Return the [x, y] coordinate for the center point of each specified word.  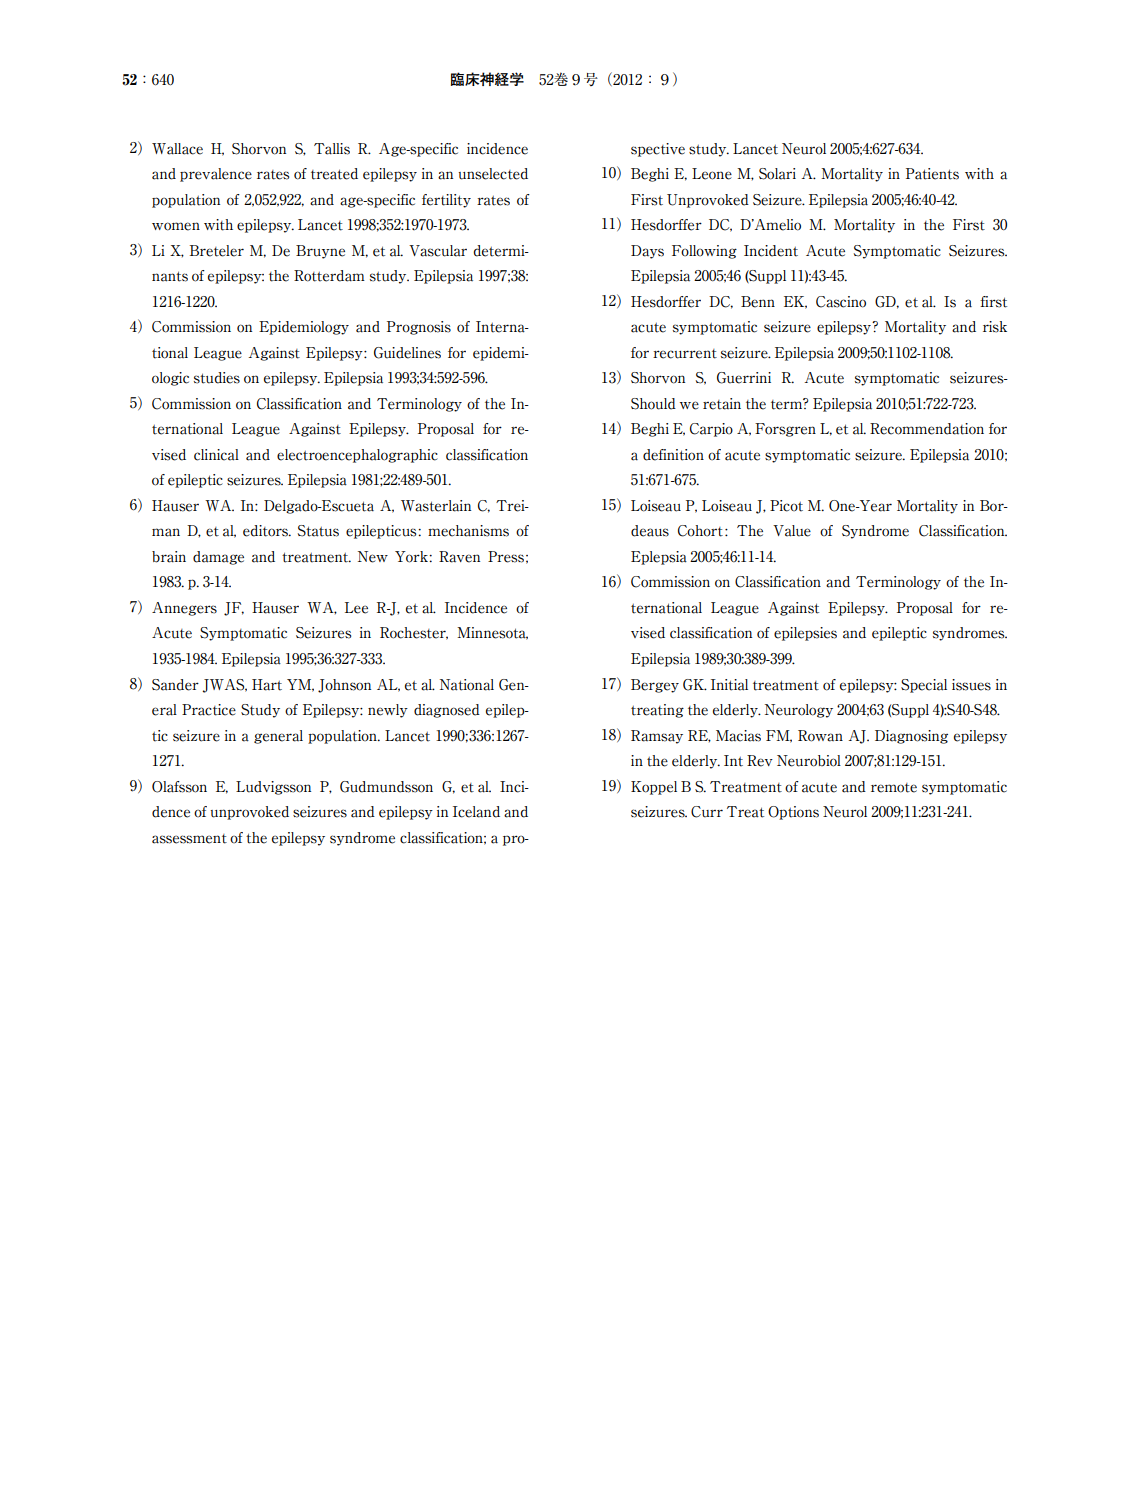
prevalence [216, 175]
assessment [189, 839]
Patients [932, 174]
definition [673, 455]
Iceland [476, 812]
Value [792, 531]
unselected [493, 174]
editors [266, 531]
